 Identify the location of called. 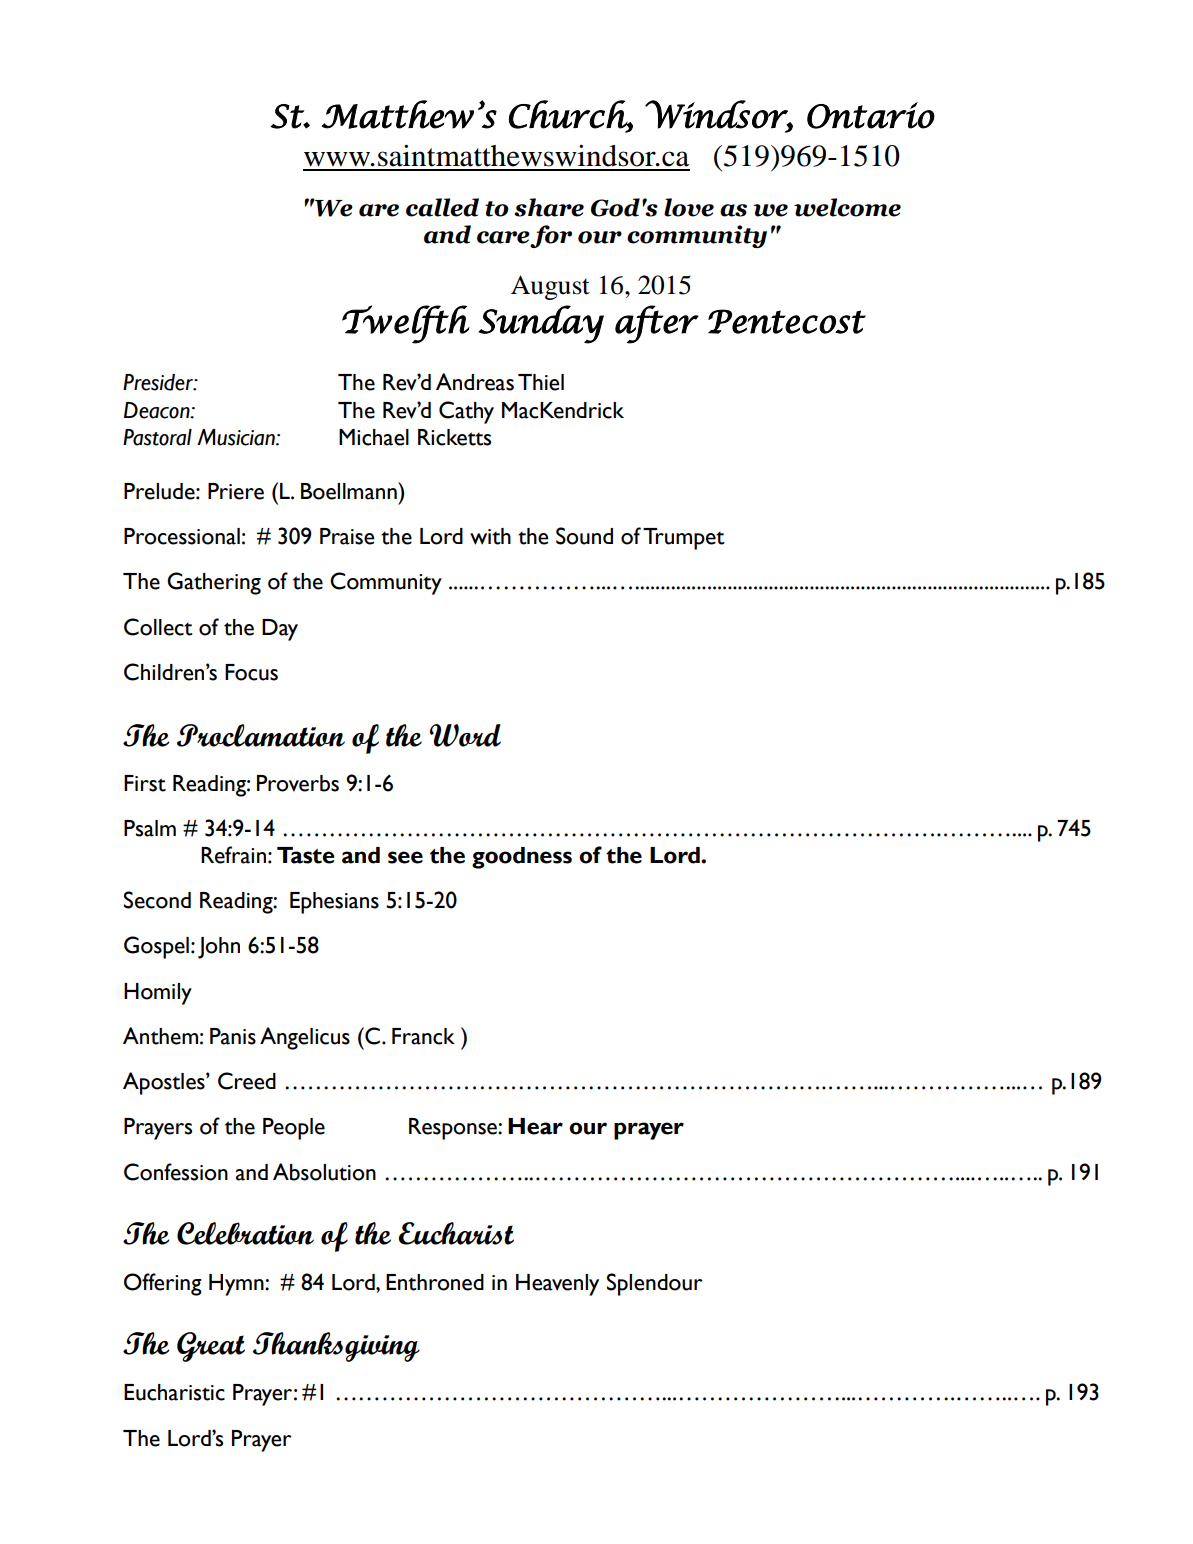
(442, 207).
